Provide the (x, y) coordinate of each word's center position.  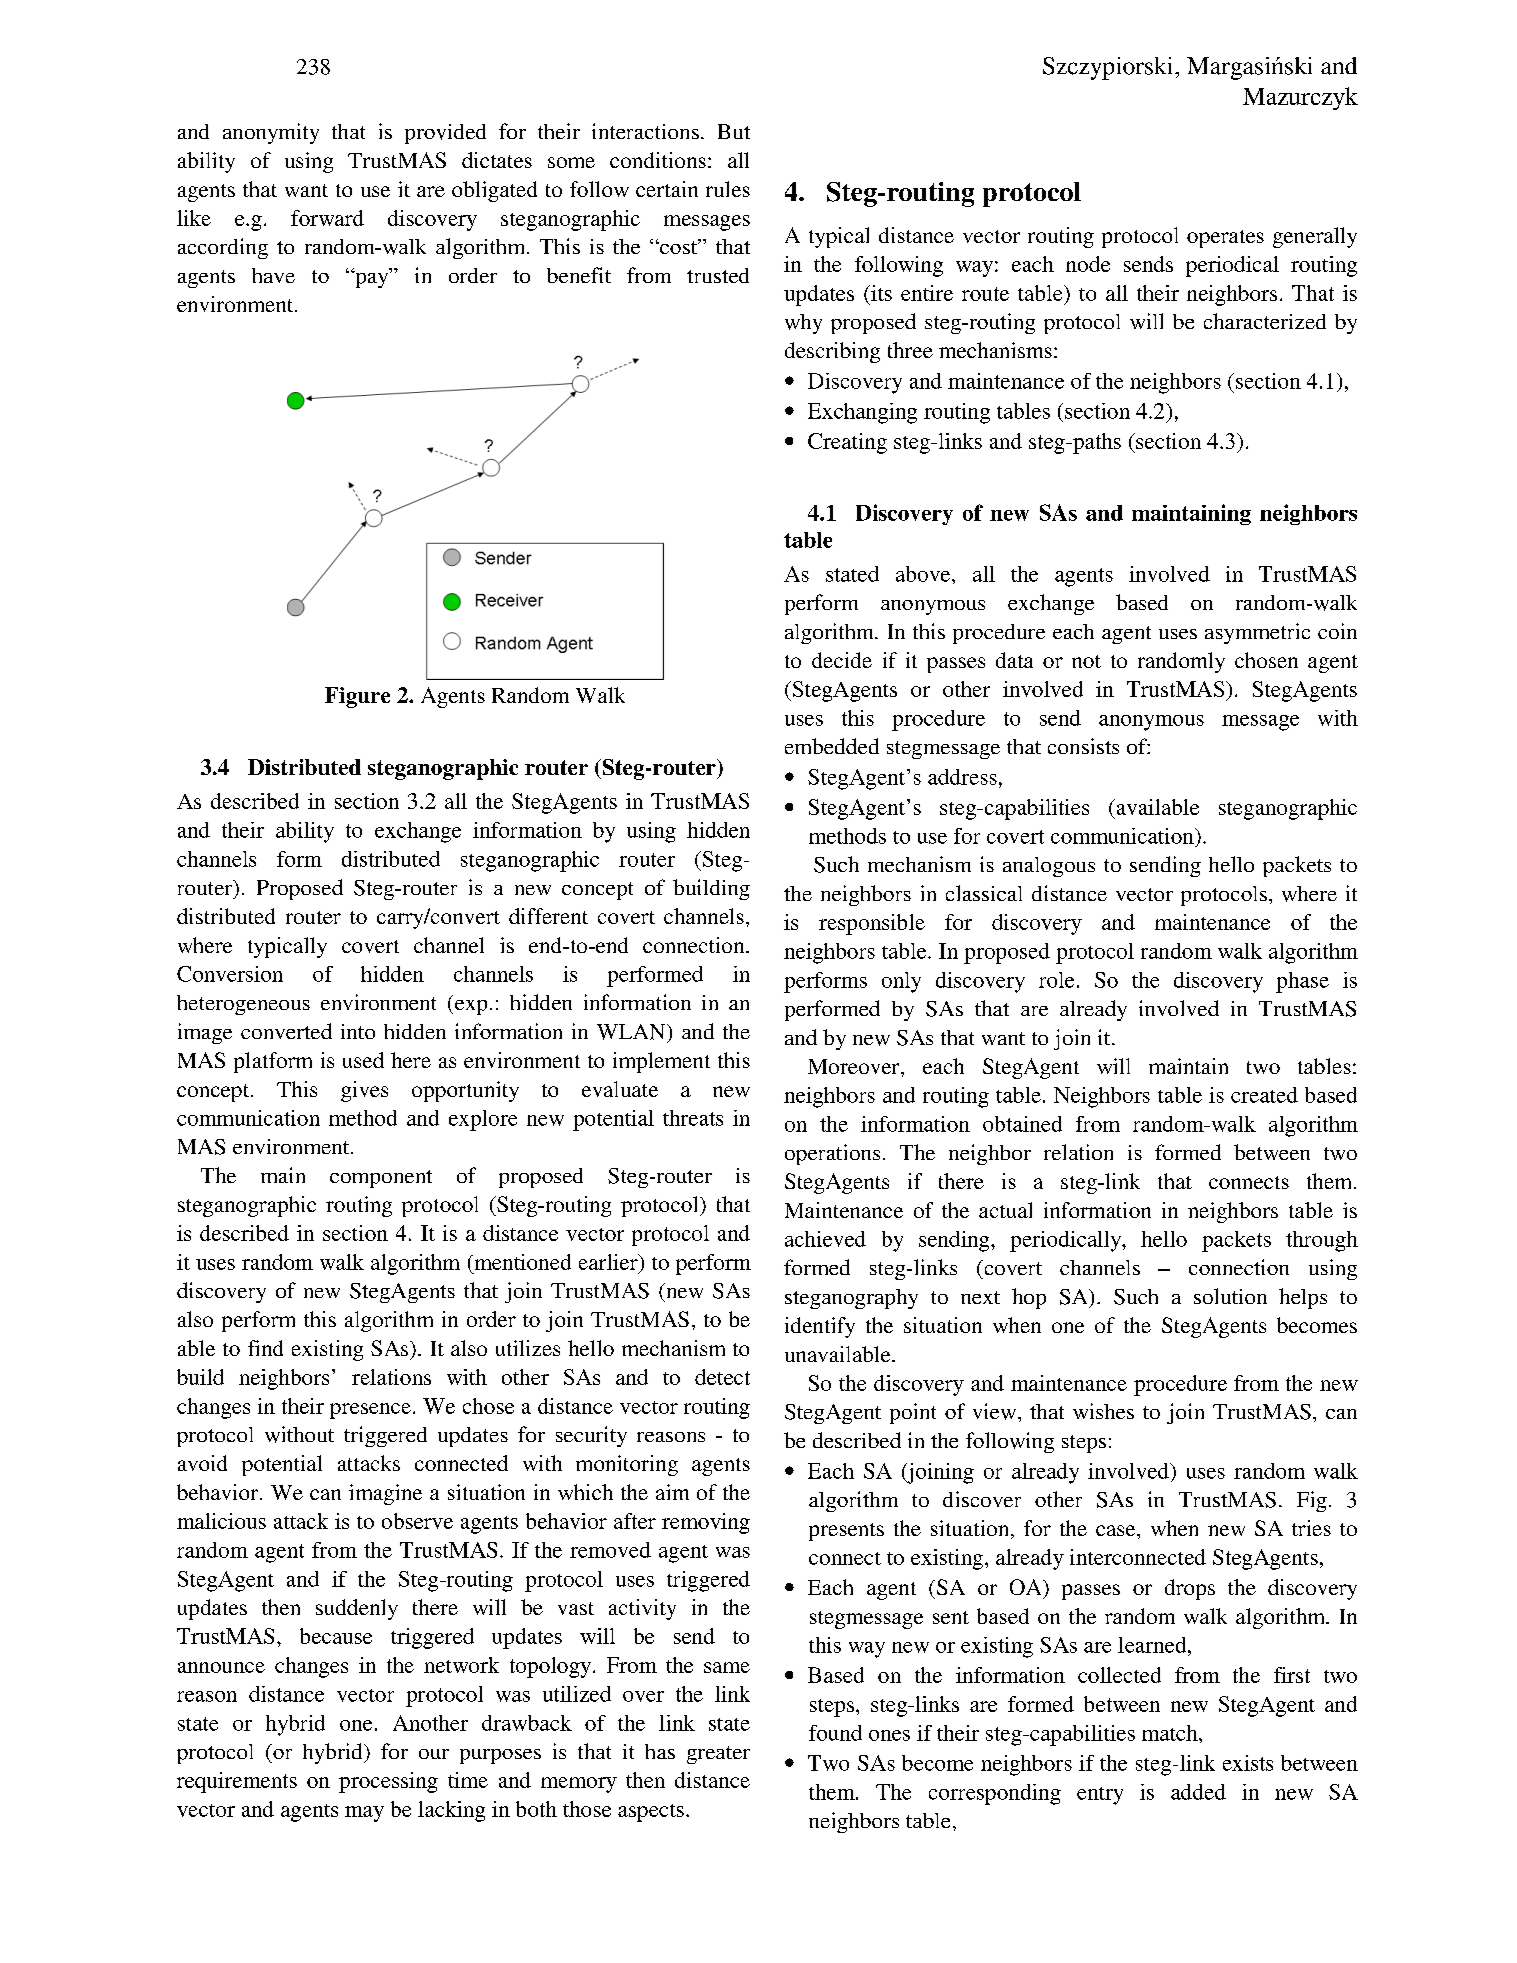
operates (1225, 239)
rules (728, 189)
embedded (832, 746)
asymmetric (1257, 633)
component (381, 1179)
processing (388, 1782)
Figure (357, 697)
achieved (825, 1239)
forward (327, 218)
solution (1230, 1296)
